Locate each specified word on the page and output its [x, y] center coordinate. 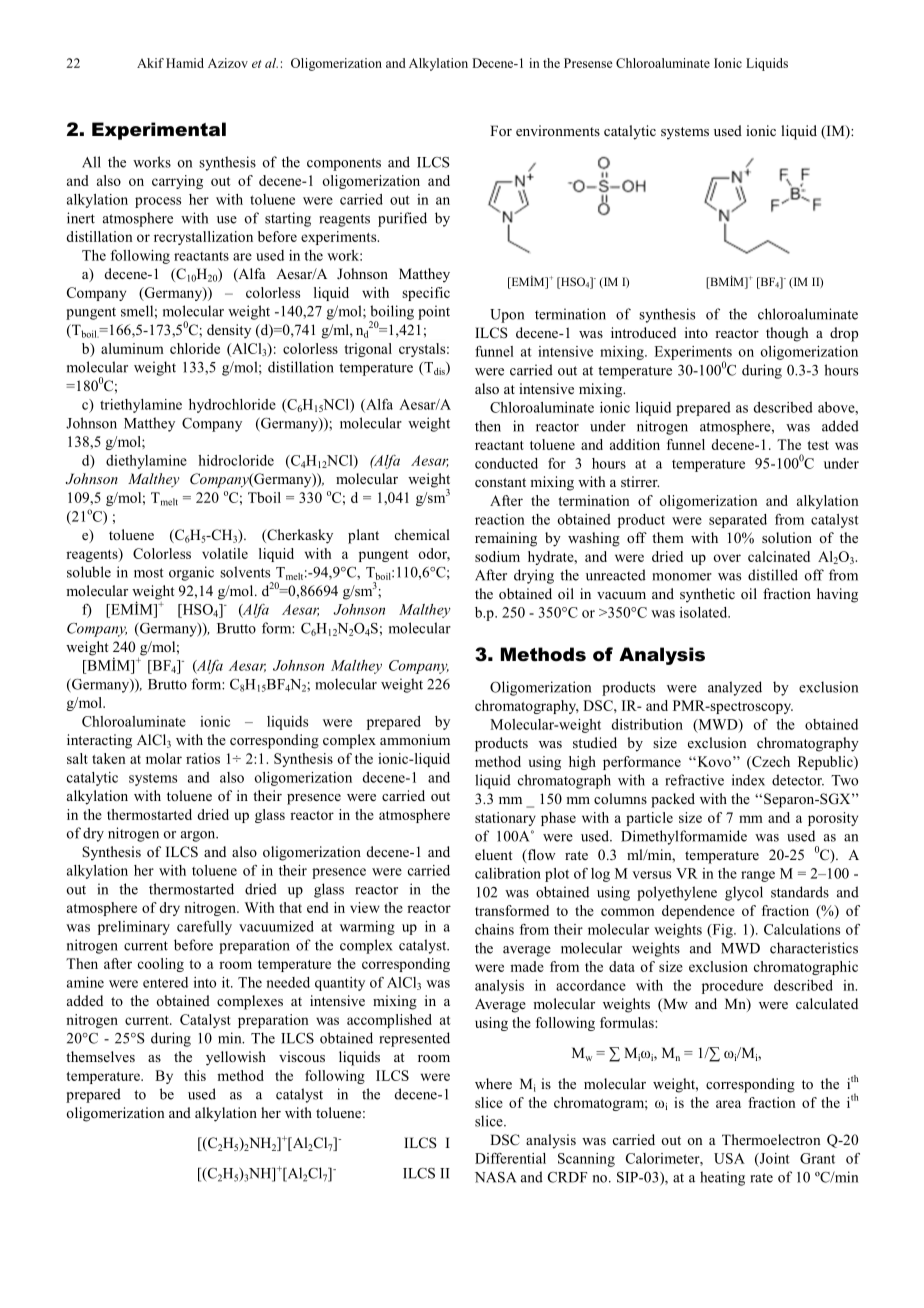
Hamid [185, 63]
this [195, 1075]
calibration [508, 873]
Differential [510, 1158]
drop [844, 334]
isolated [705, 612]
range [758, 876]
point [434, 312]
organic [191, 573]
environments [558, 130]
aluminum [132, 348]
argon [199, 836]
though [787, 334]
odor [434, 554]
